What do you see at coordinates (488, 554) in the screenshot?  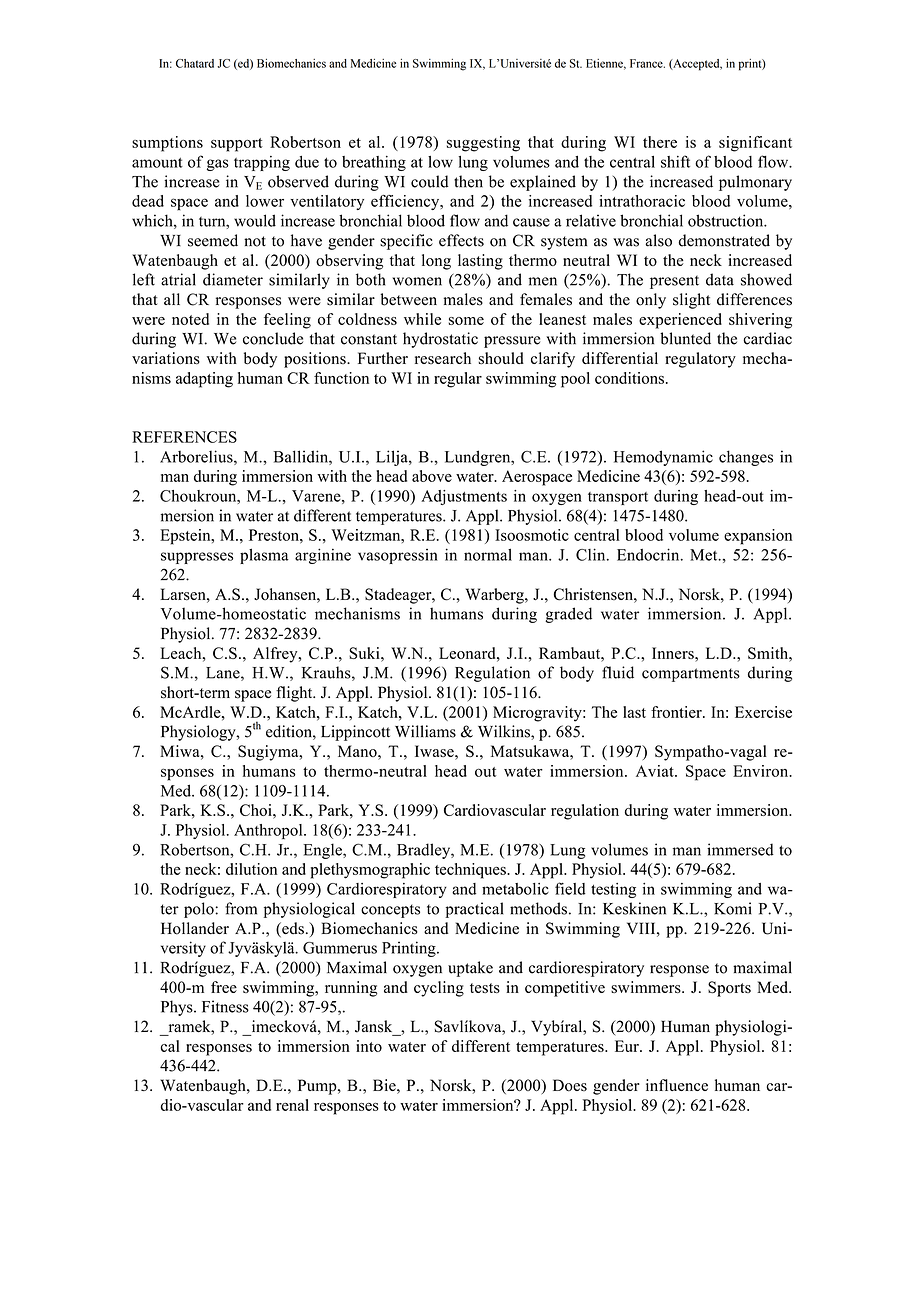 I see `normal` at bounding box center [488, 554].
